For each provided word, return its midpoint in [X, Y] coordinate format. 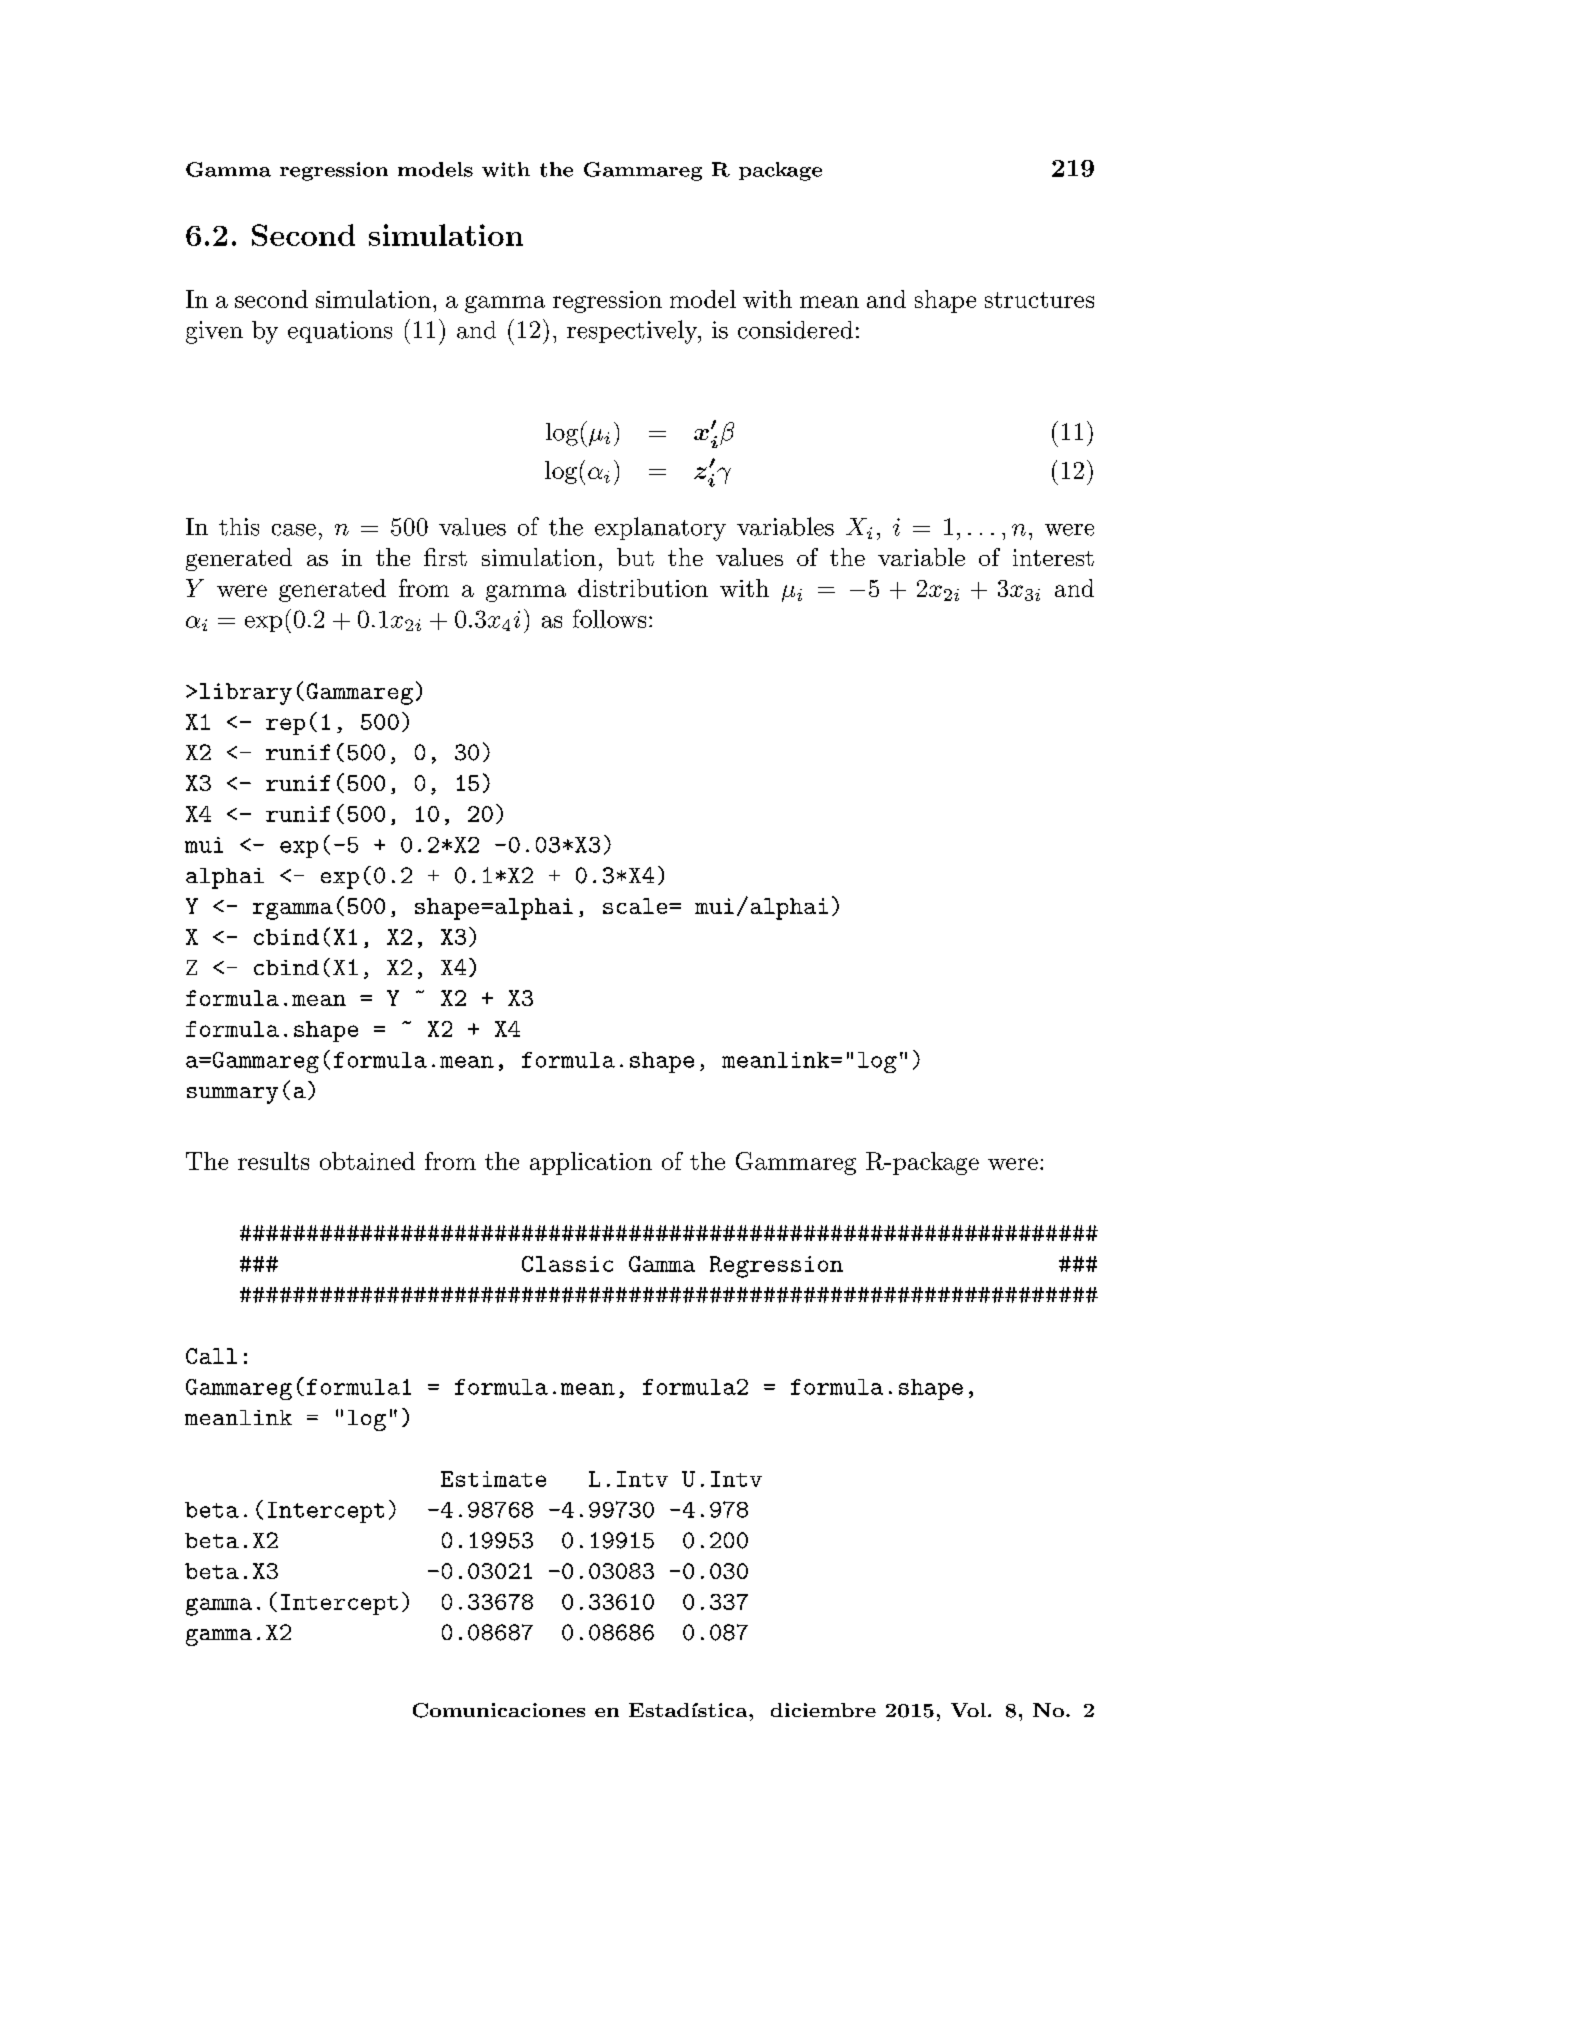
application [591, 1163]
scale [636, 906]
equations [340, 332]
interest [1053, 557]
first [445, 557]
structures [1039, 300]
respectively [633, 332]
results [273, 1161]
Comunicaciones [499, 1710]
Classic [567, 1264]
